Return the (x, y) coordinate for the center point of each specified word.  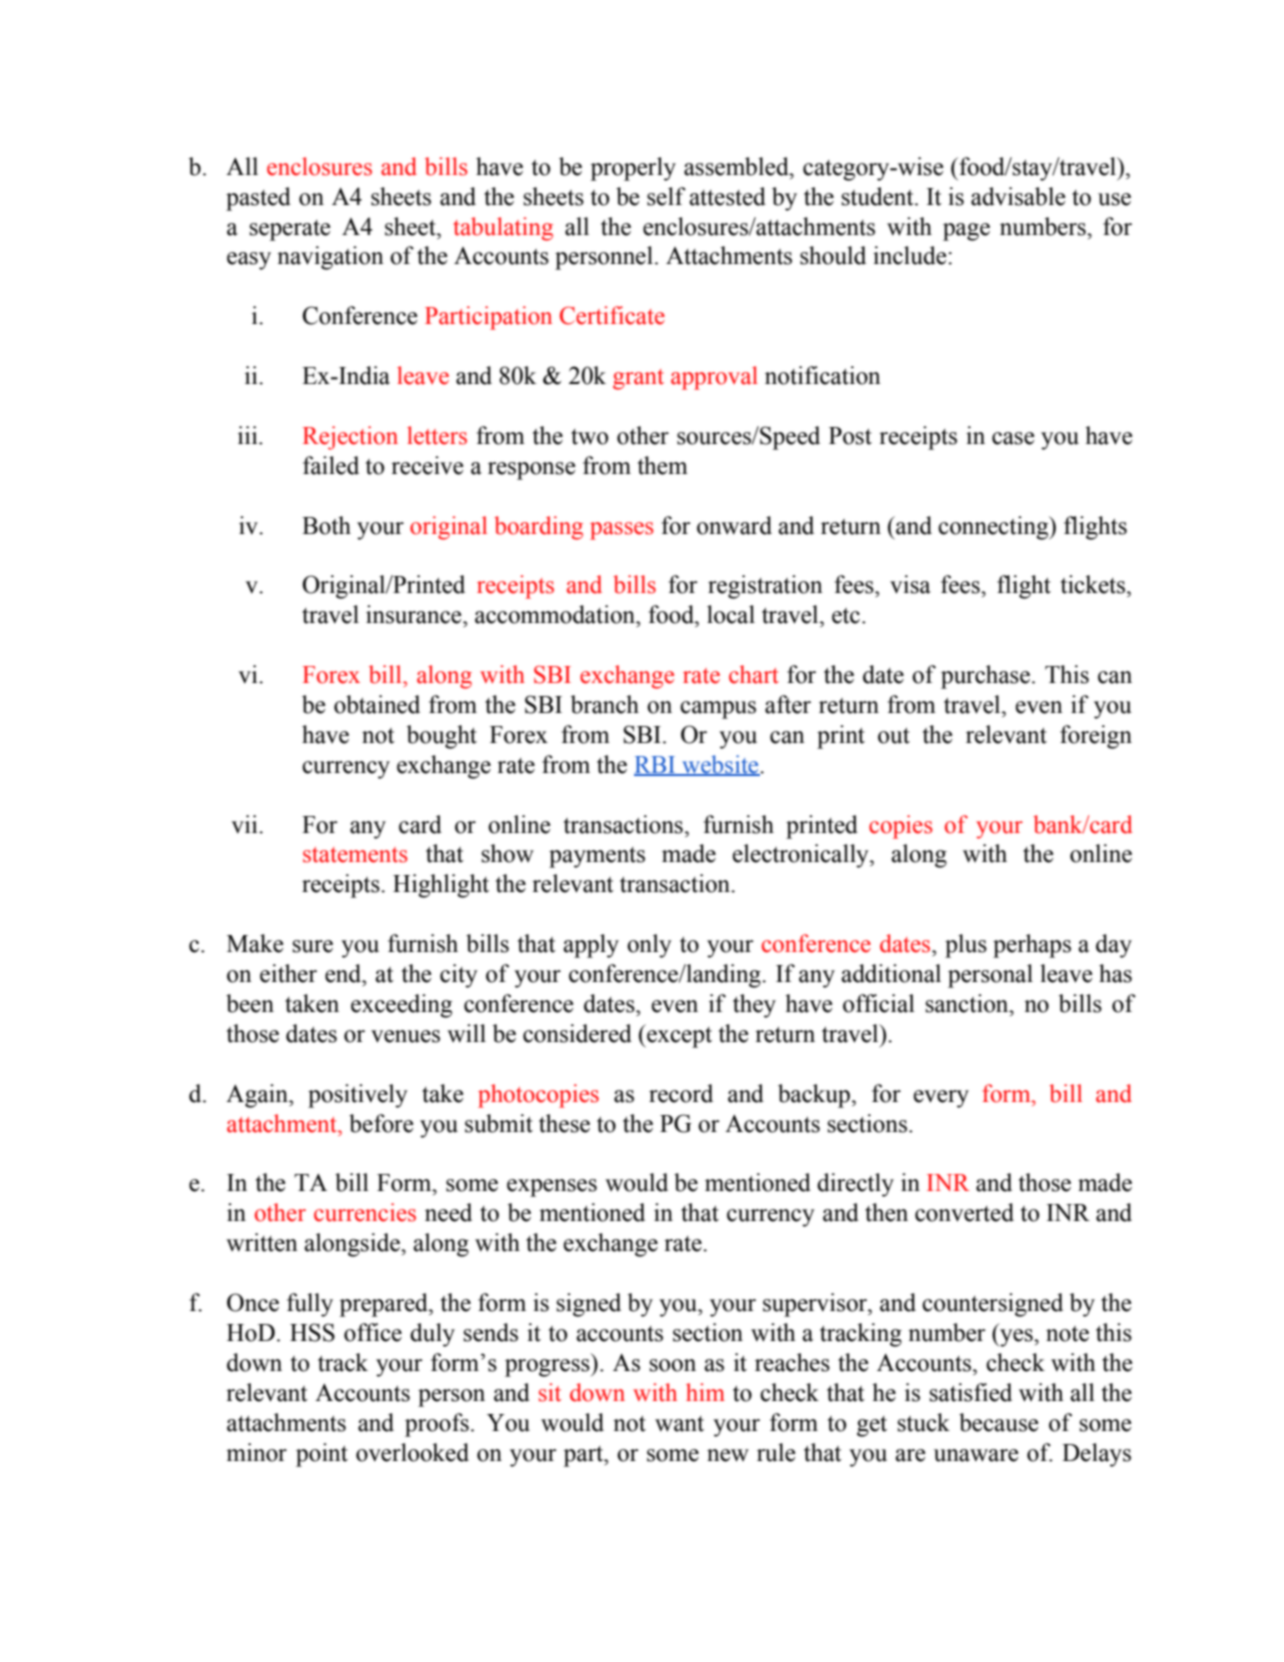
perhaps (1032, 946)
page (966, 232)
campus (718, 710)
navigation (330, 258)
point (322, 1455)
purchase (985, 677)
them (663, 465)
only (649, 946)
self (666, 196)
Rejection (350, 438)
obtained (377, 704)
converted (964, 1212)
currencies (365, 1212)
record (681, 1093)
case (1013, 438)
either (288, 973)
